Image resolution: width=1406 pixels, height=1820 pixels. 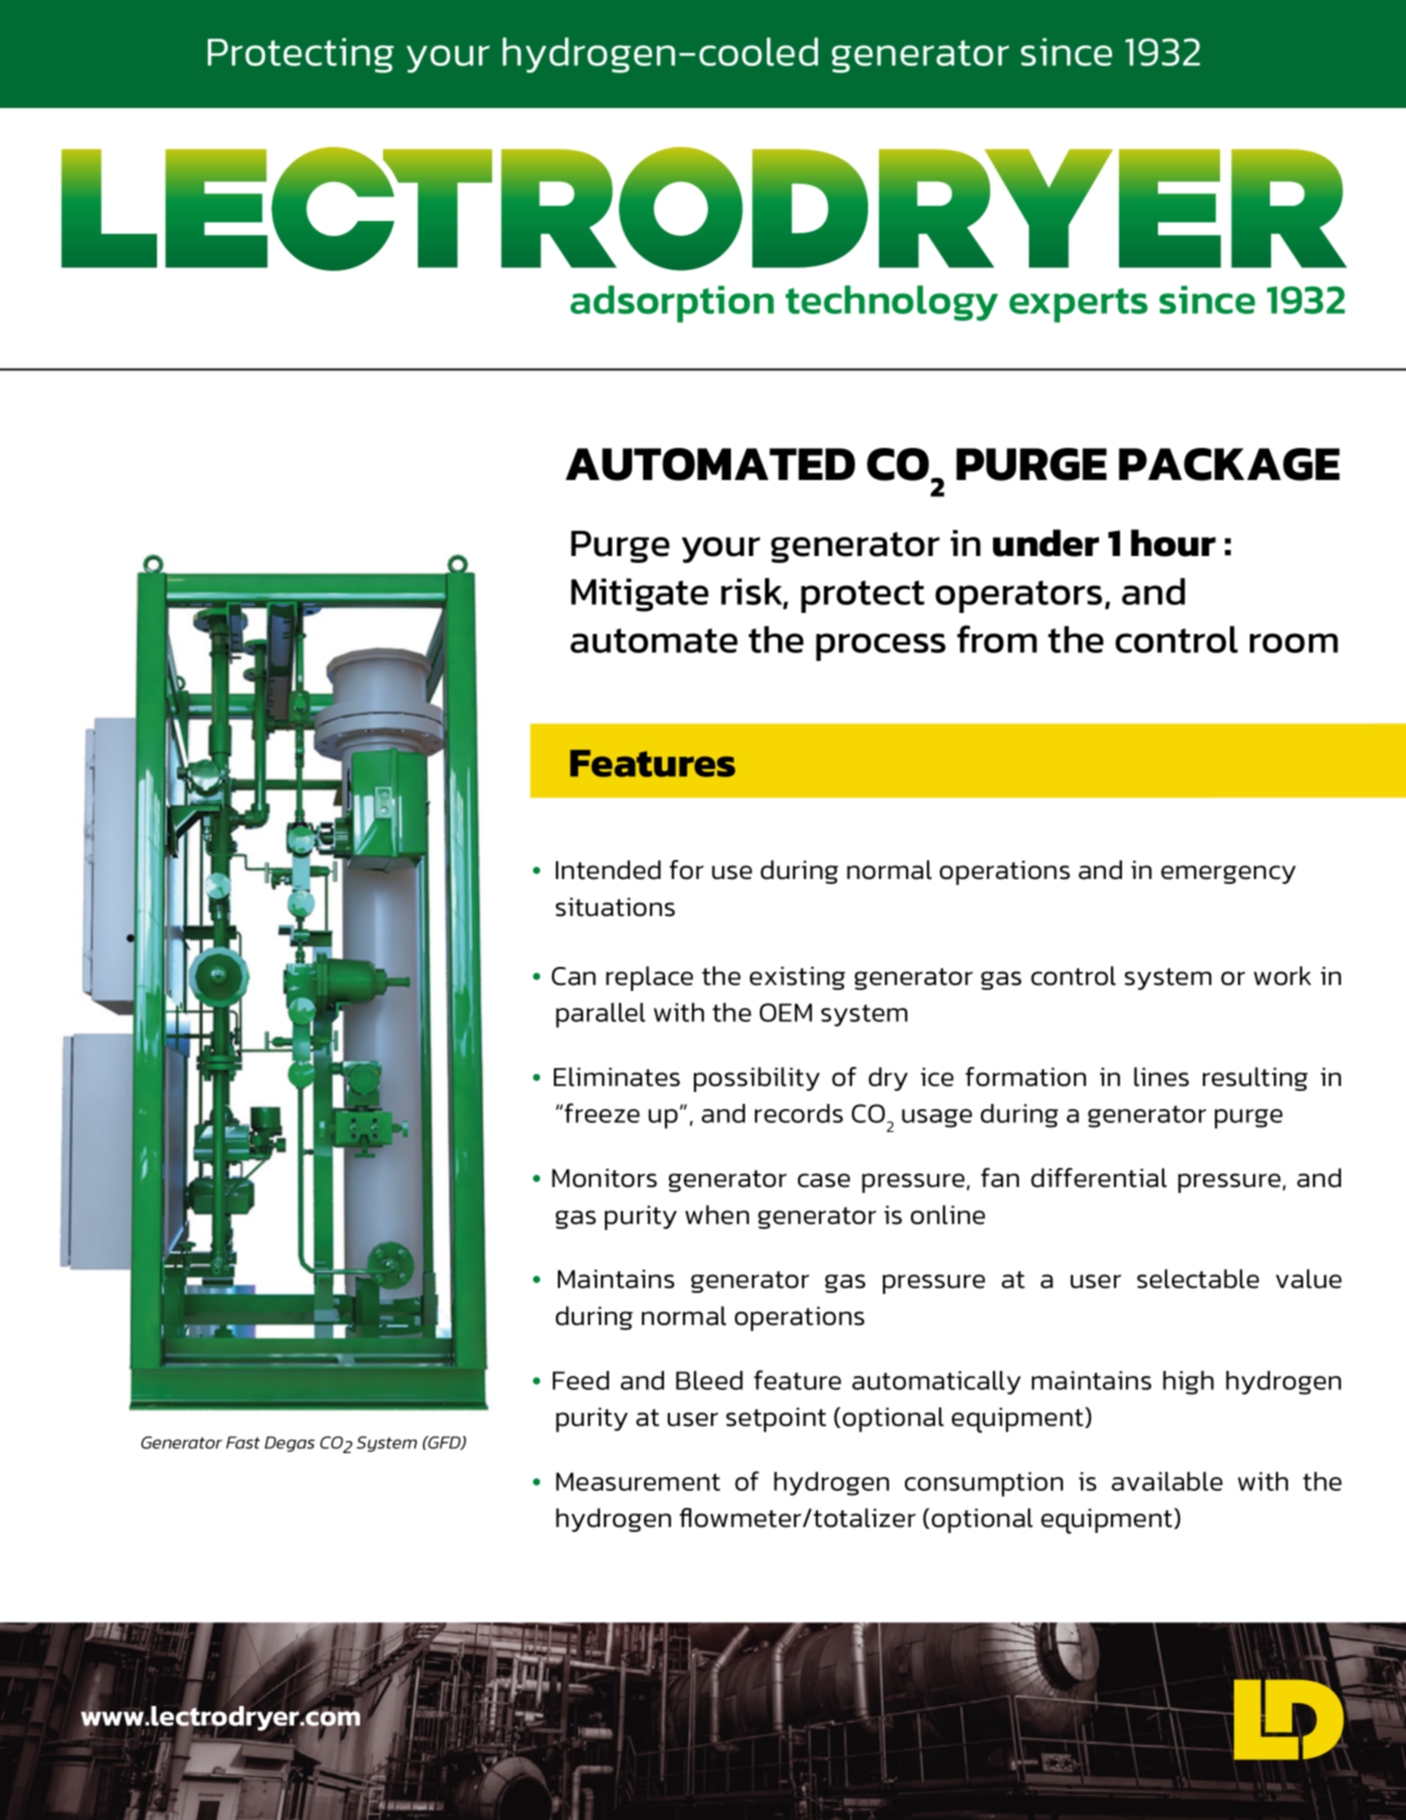 I want to click on emergency, so click(x=1228, y=874).
